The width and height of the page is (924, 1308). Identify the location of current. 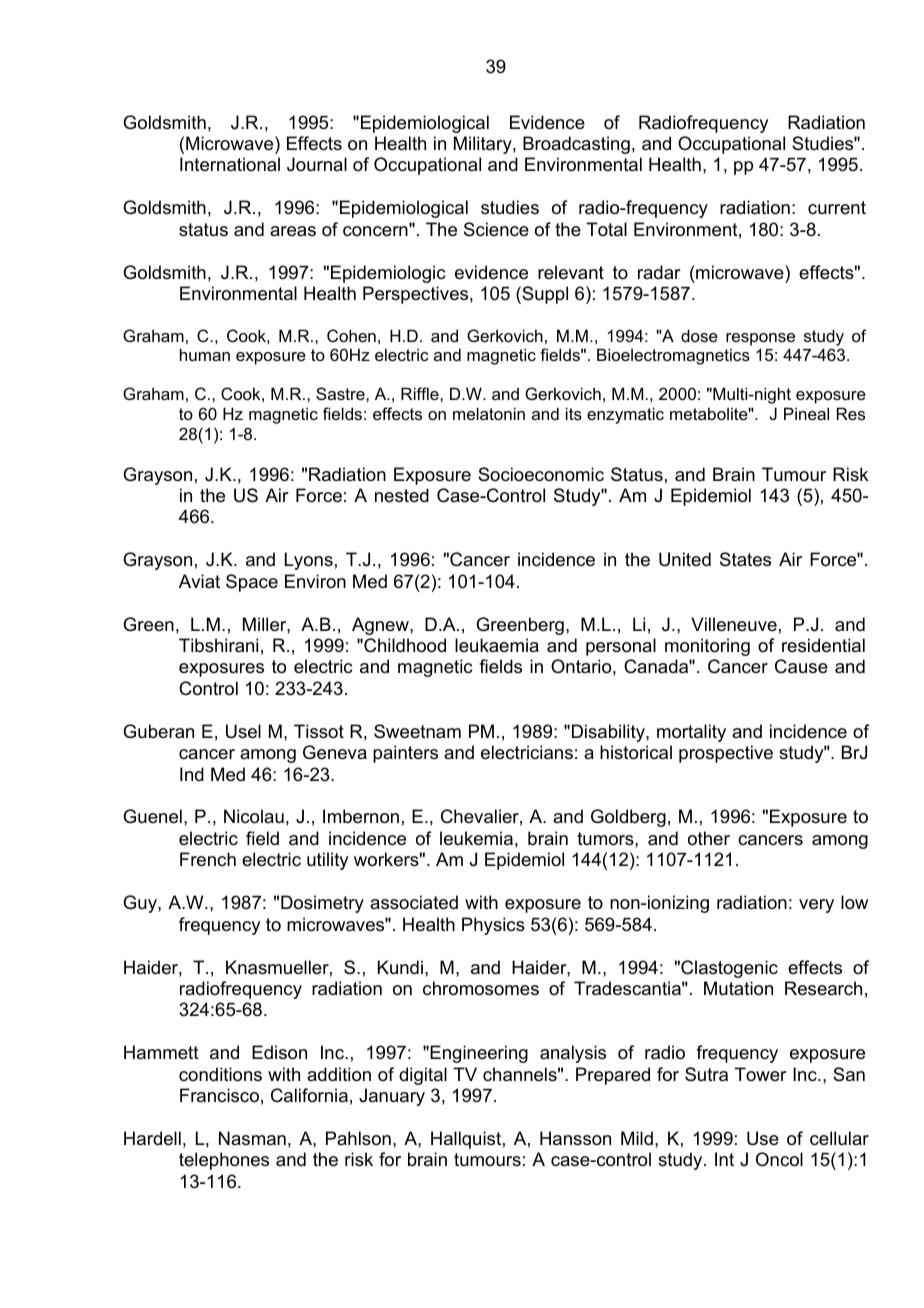
(837, 207).
